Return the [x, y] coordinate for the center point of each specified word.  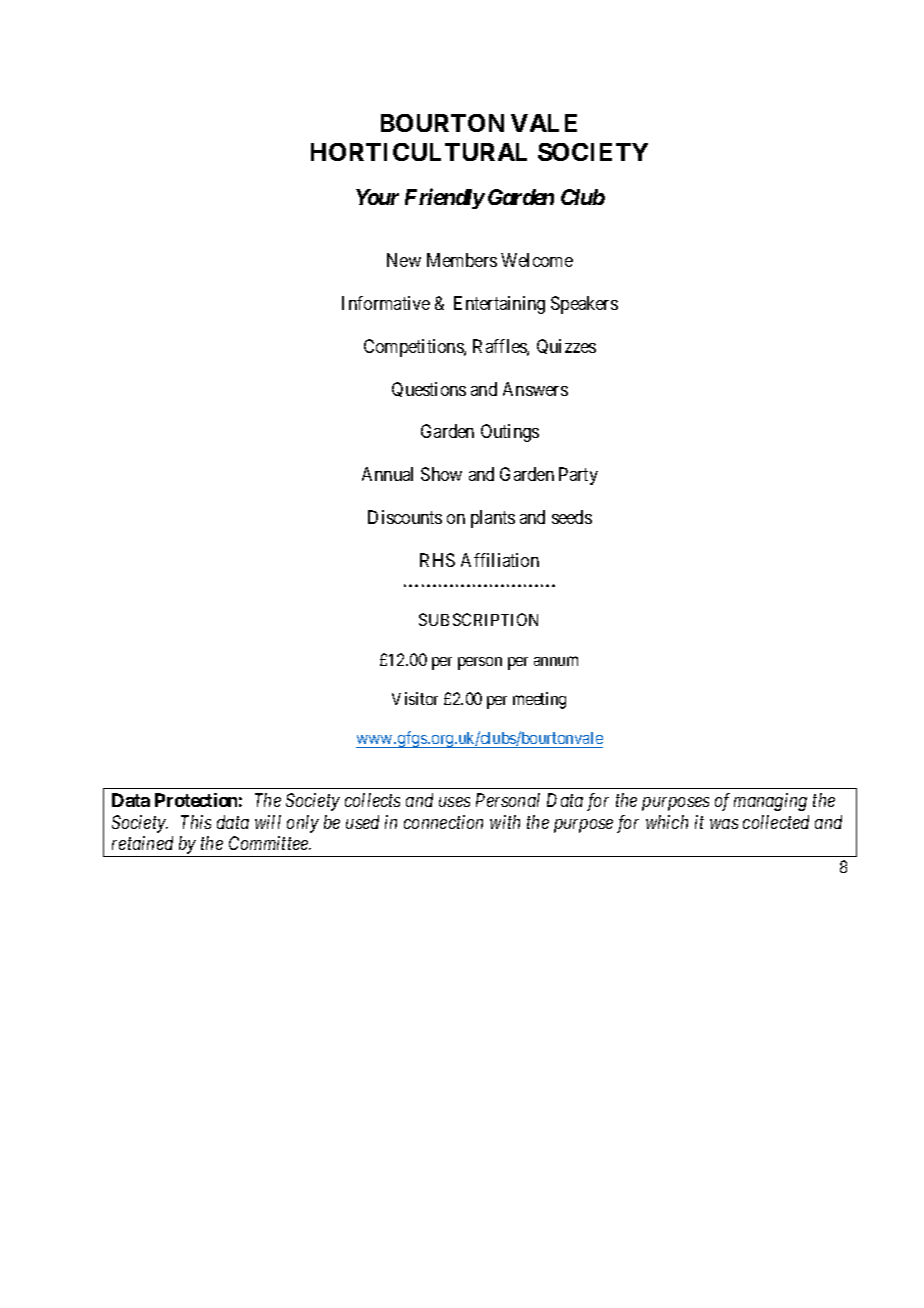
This [196, 822]
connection [443, 822]
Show [441, 474]
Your [377, 197]
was [724, 824]
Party [578, 476]
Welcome [537, 260]
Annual [387, 474]
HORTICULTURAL [419, 152]
